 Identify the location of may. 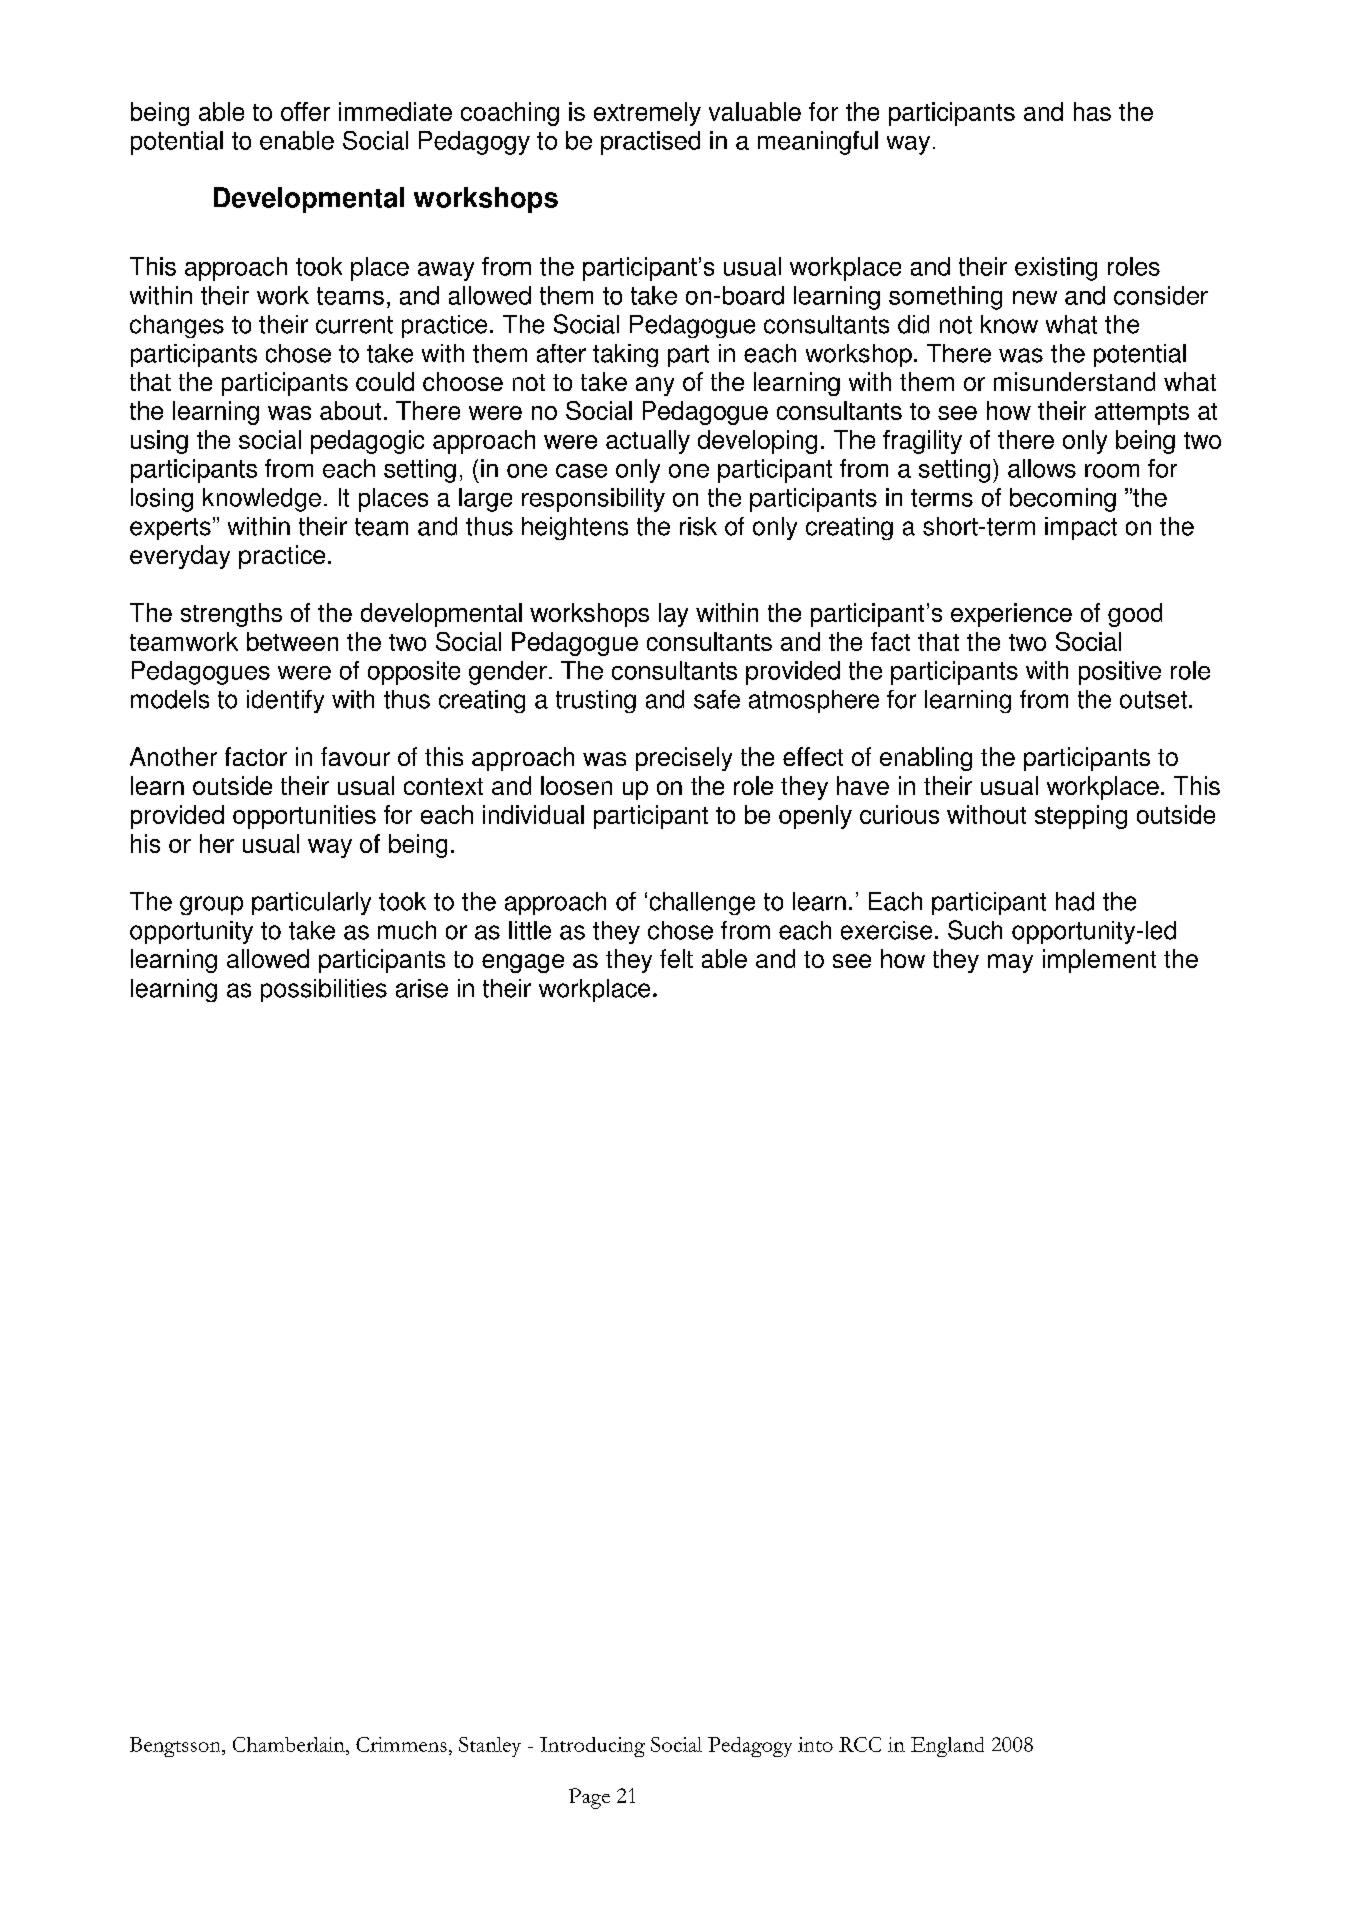
(1010, 963).
